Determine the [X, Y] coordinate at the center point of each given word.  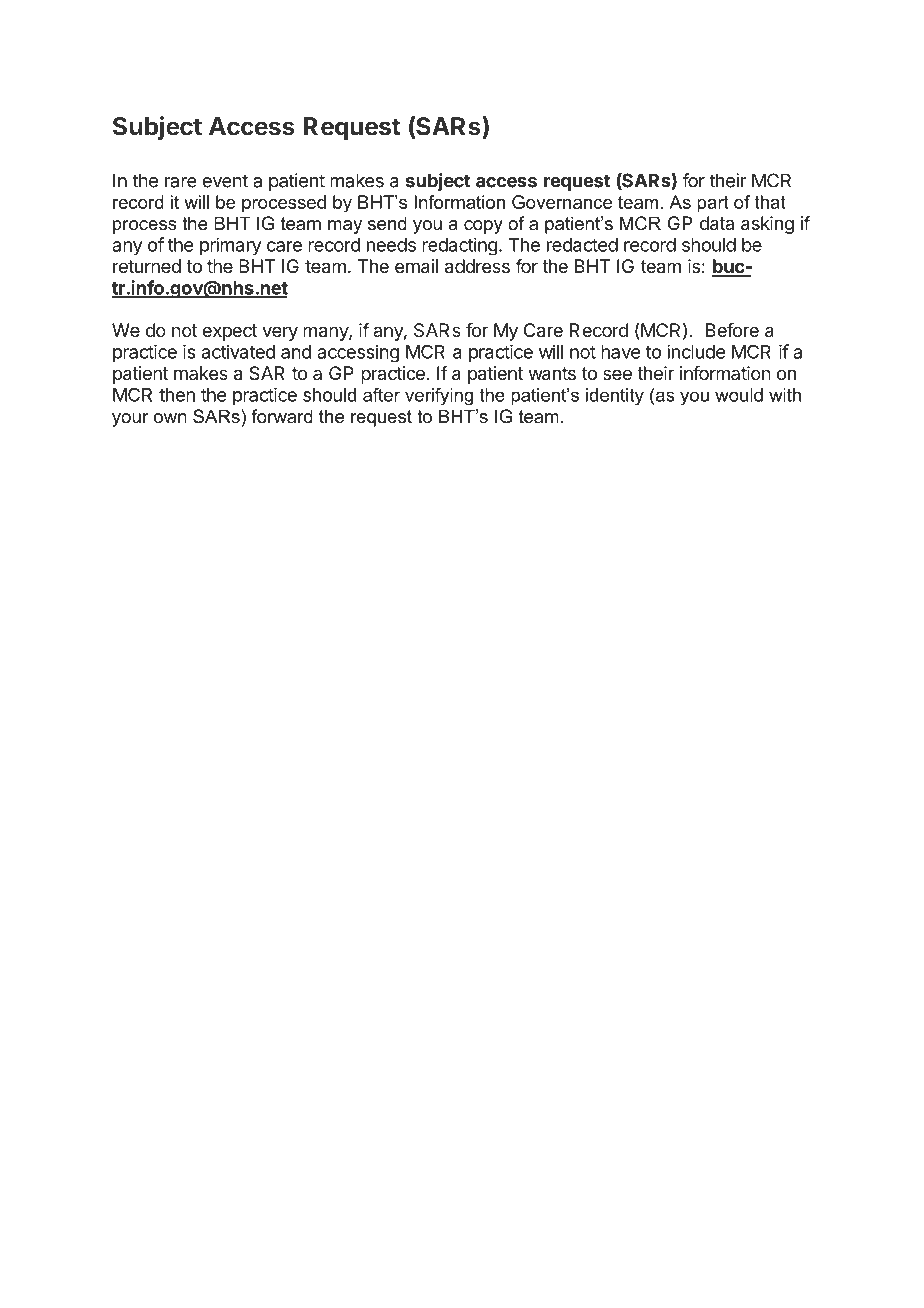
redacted [582, 245]
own [170, 418]
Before [732, 330]
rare [181, 182]
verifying [439, 396]
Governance [562, 202]
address [477, 266]
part [713, 204]
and [296, 352]
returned [147, 266]
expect [229, 332]
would [739, 395]
